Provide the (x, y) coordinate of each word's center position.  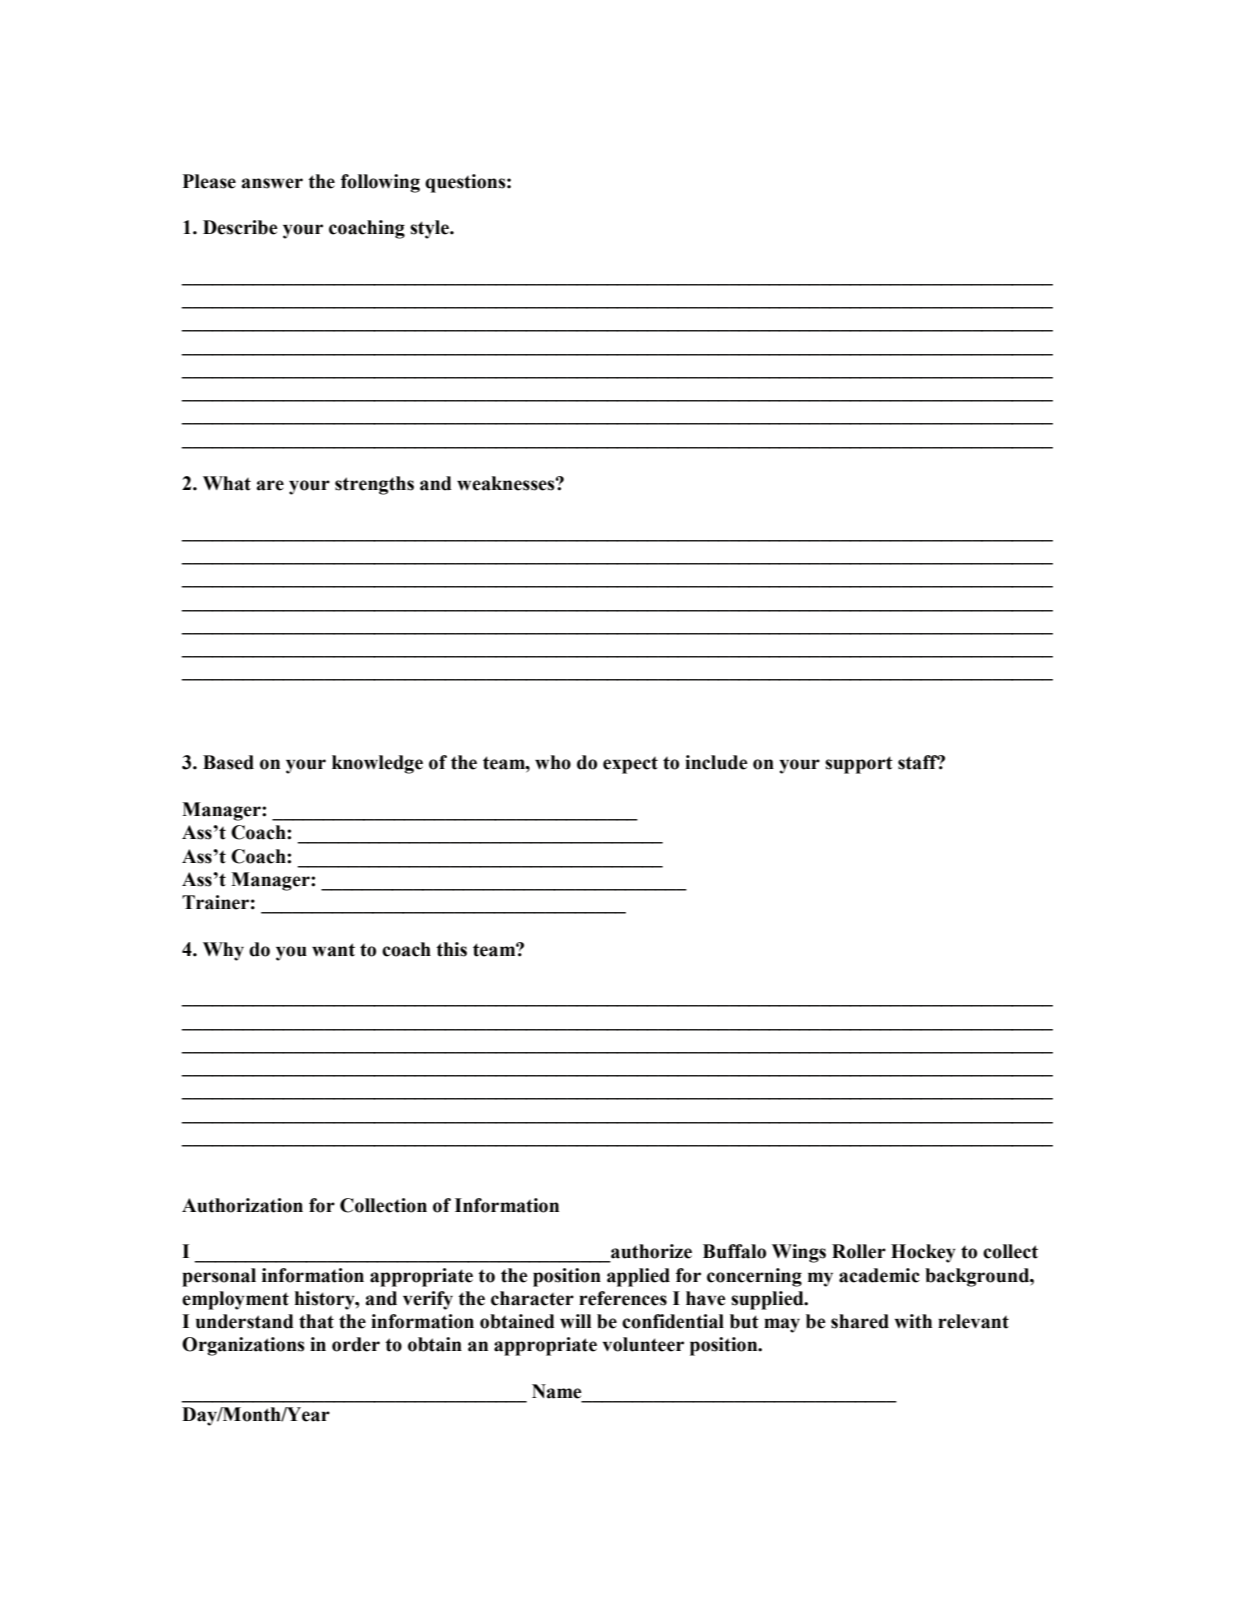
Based (228, 762)
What (227, 483)
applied (638, 1277)
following (380, 183)
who (553, 762)
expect (630, 765)
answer (272, 183)
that (316, 1321)
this (451, 949)
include (716, 762)
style (430, 229)
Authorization (242, 1205)
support (859, 765)
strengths (374, 485)
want (333, 950)
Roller (859, 1251)
